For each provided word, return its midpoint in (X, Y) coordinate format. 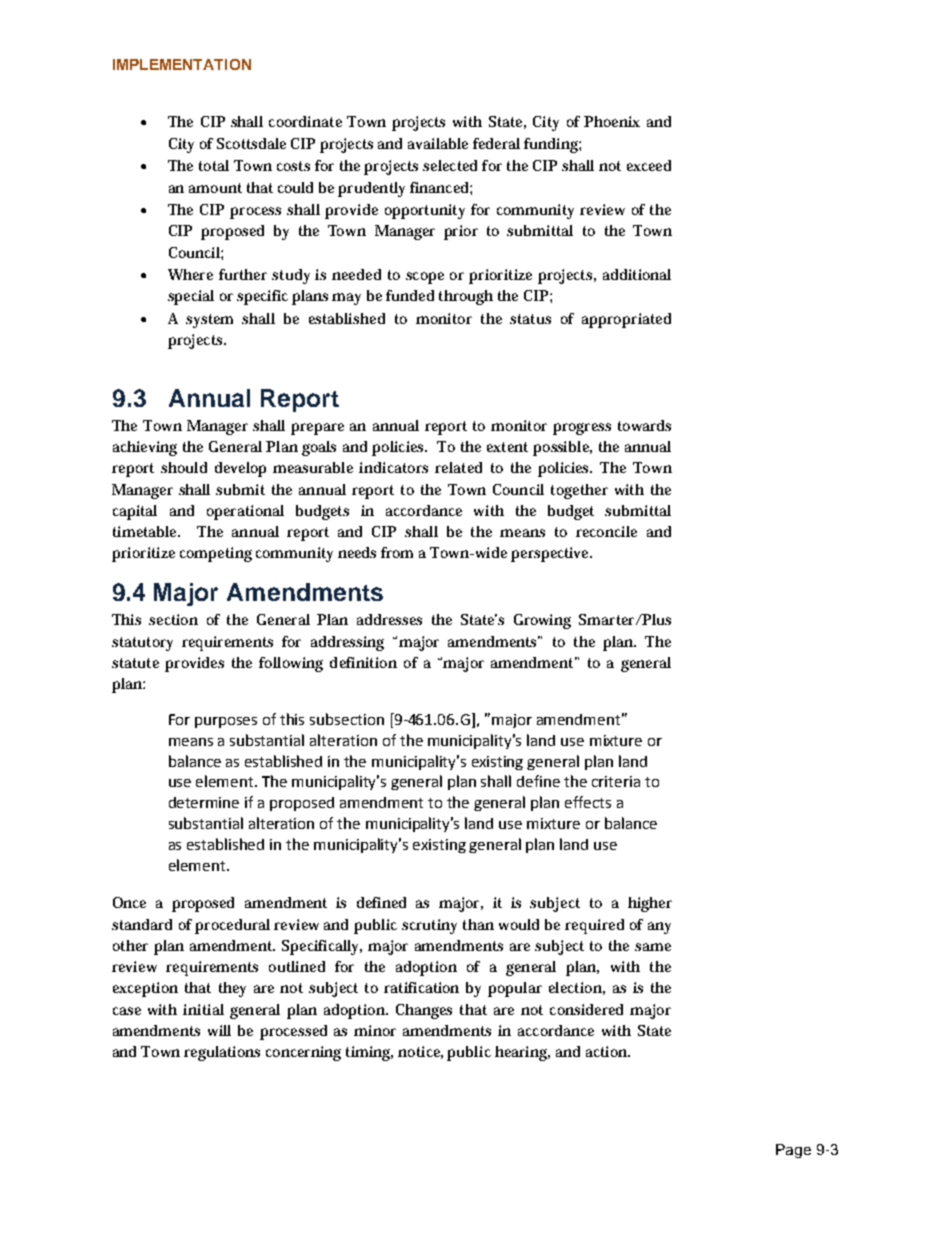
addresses (389, 619)
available (438, 143)
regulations (222, 1053)
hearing (522, 1053)
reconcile (606, 531)
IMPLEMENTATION (182, 64)
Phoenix (612, 121)
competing (216, 554)
